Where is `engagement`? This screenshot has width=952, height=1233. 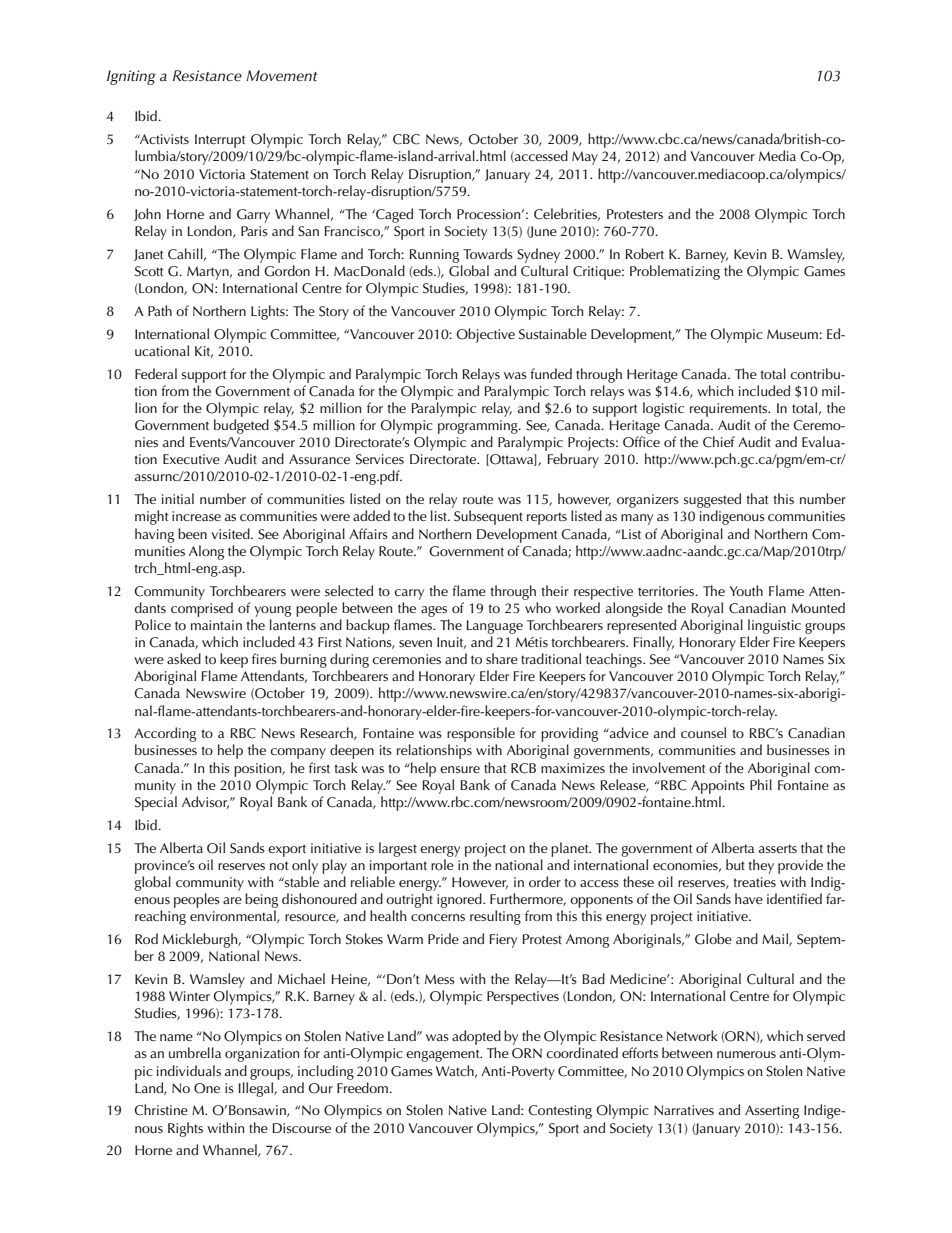 engagement is located at coordinates (444, 1055).
